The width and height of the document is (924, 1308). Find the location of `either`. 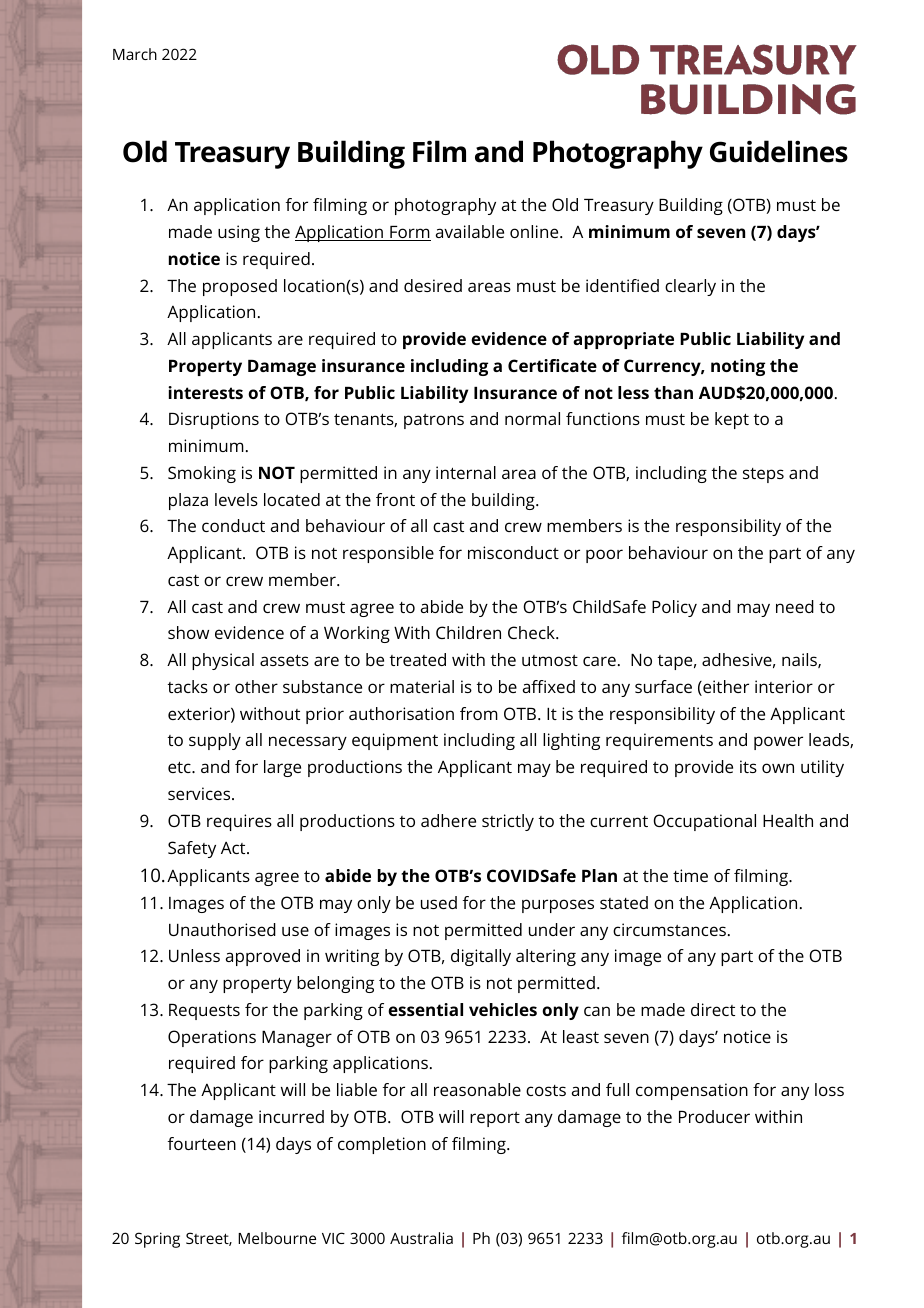

either is located at coordinates (725, 688).
